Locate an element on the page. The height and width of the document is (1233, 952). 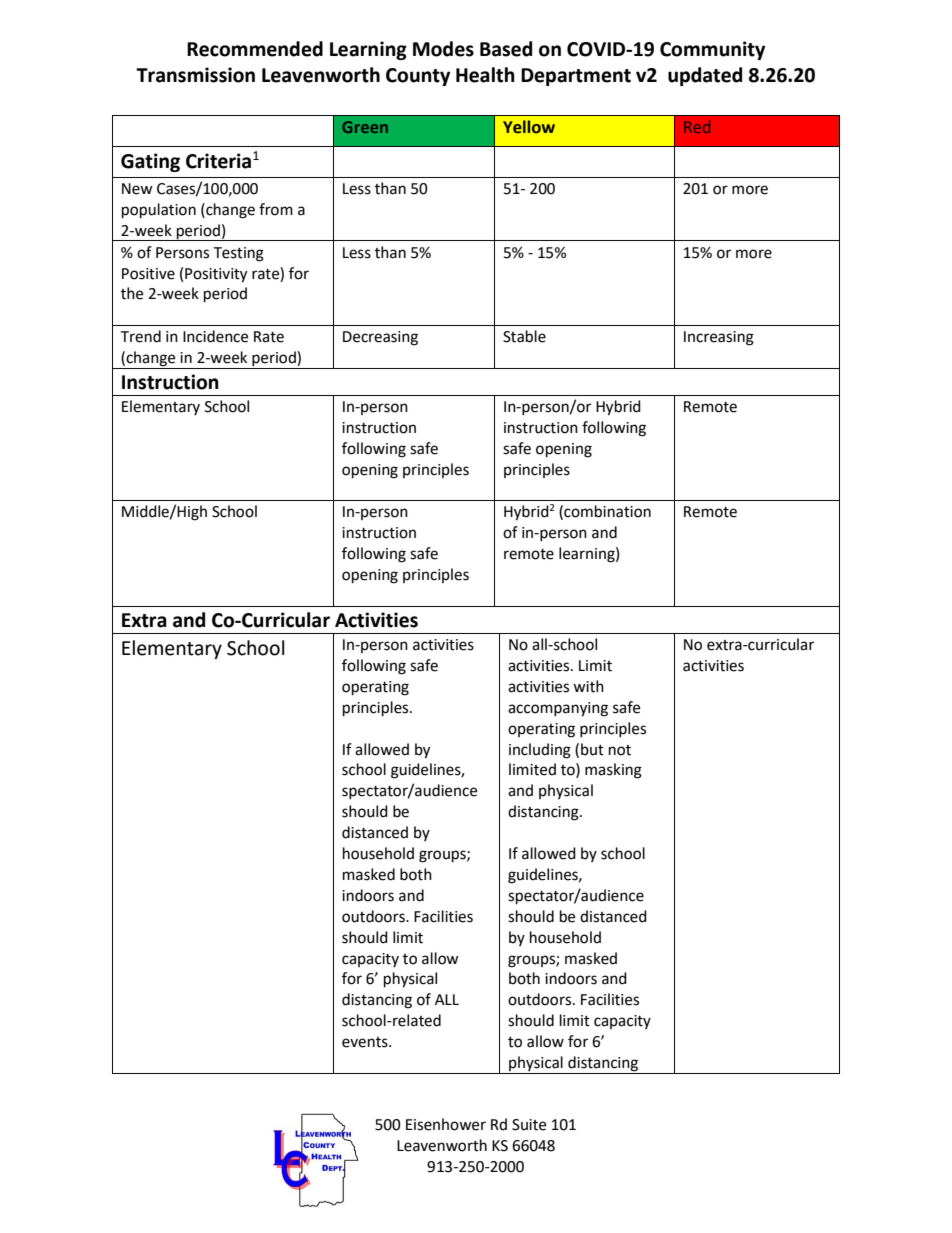
Incidence is located at coordinates (215, 336).
